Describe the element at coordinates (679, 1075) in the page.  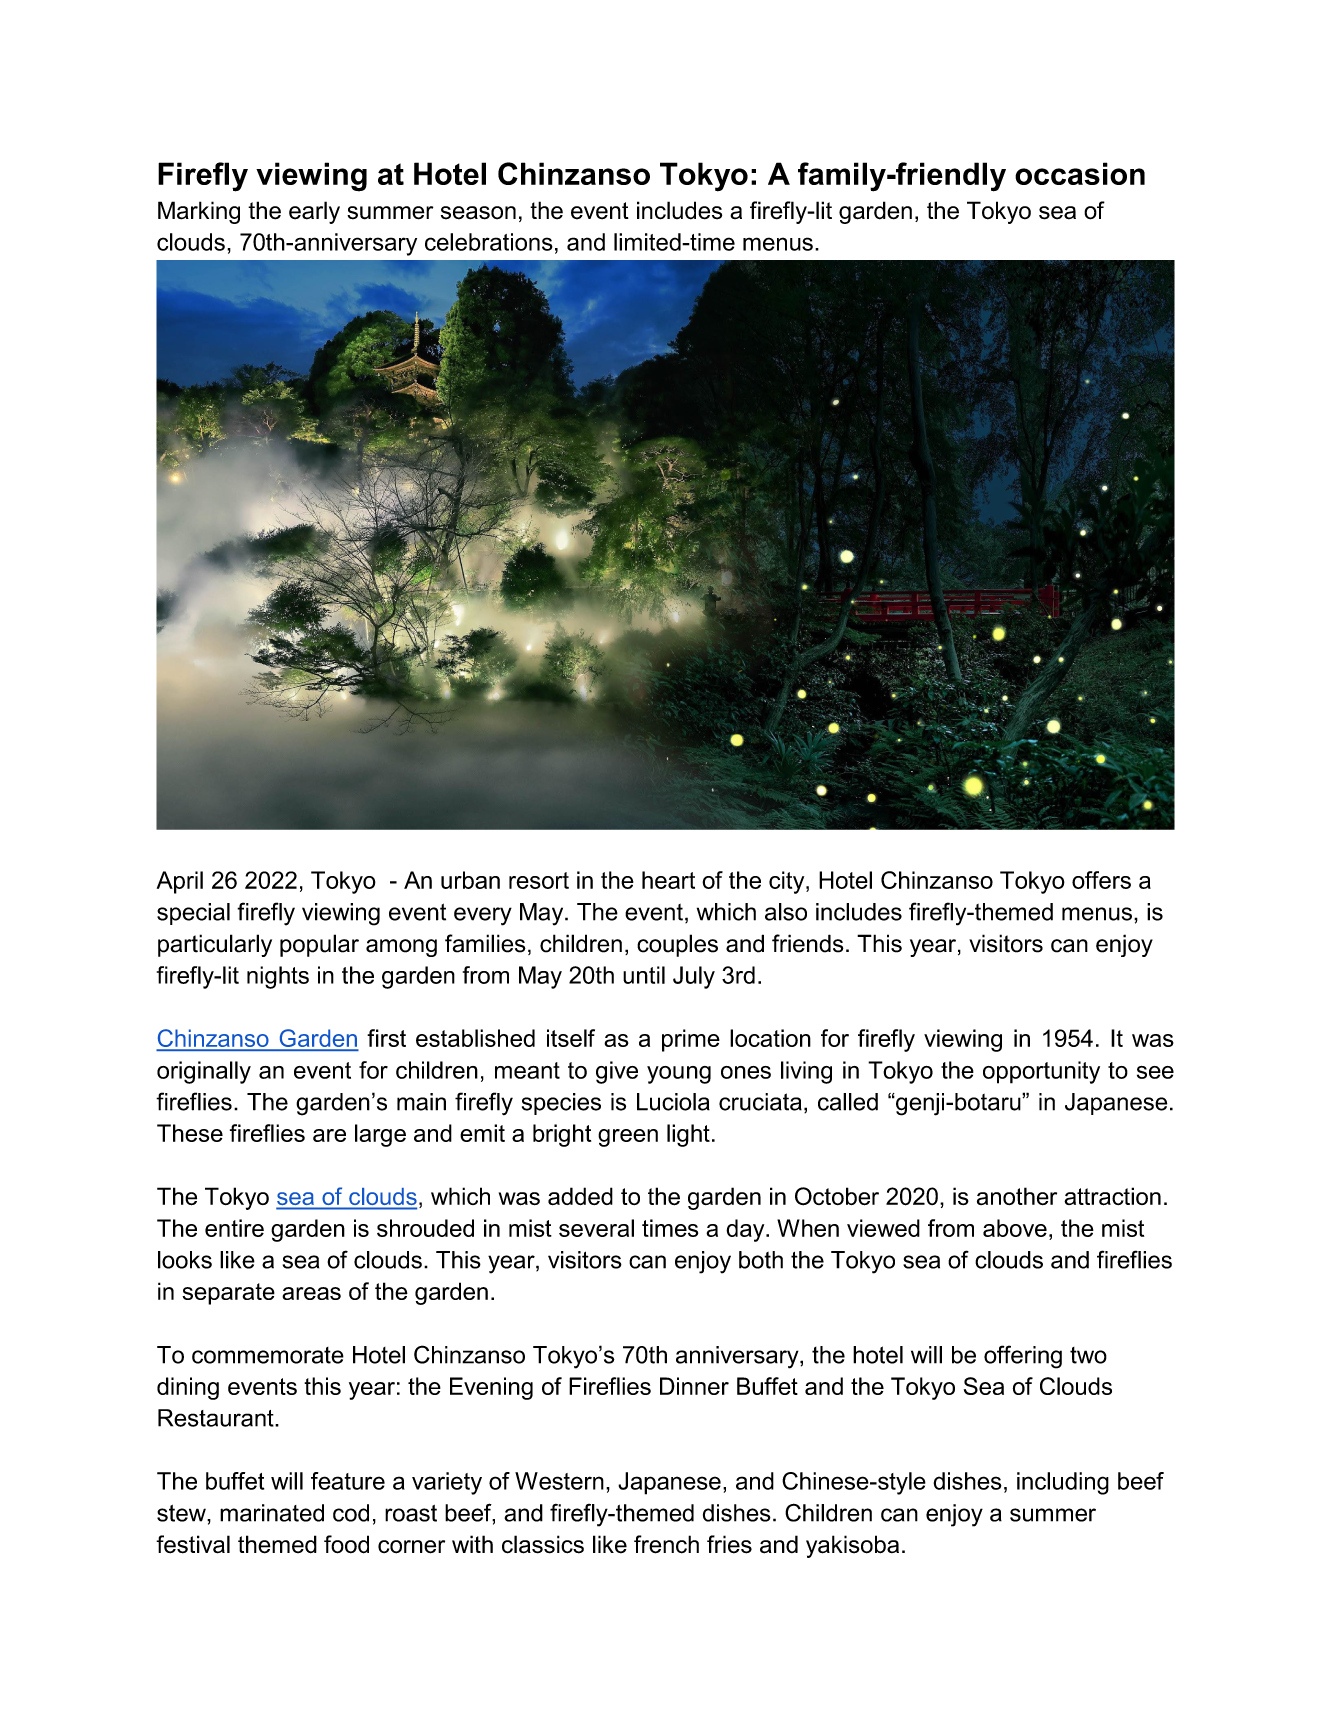
I see `young` at that location.
